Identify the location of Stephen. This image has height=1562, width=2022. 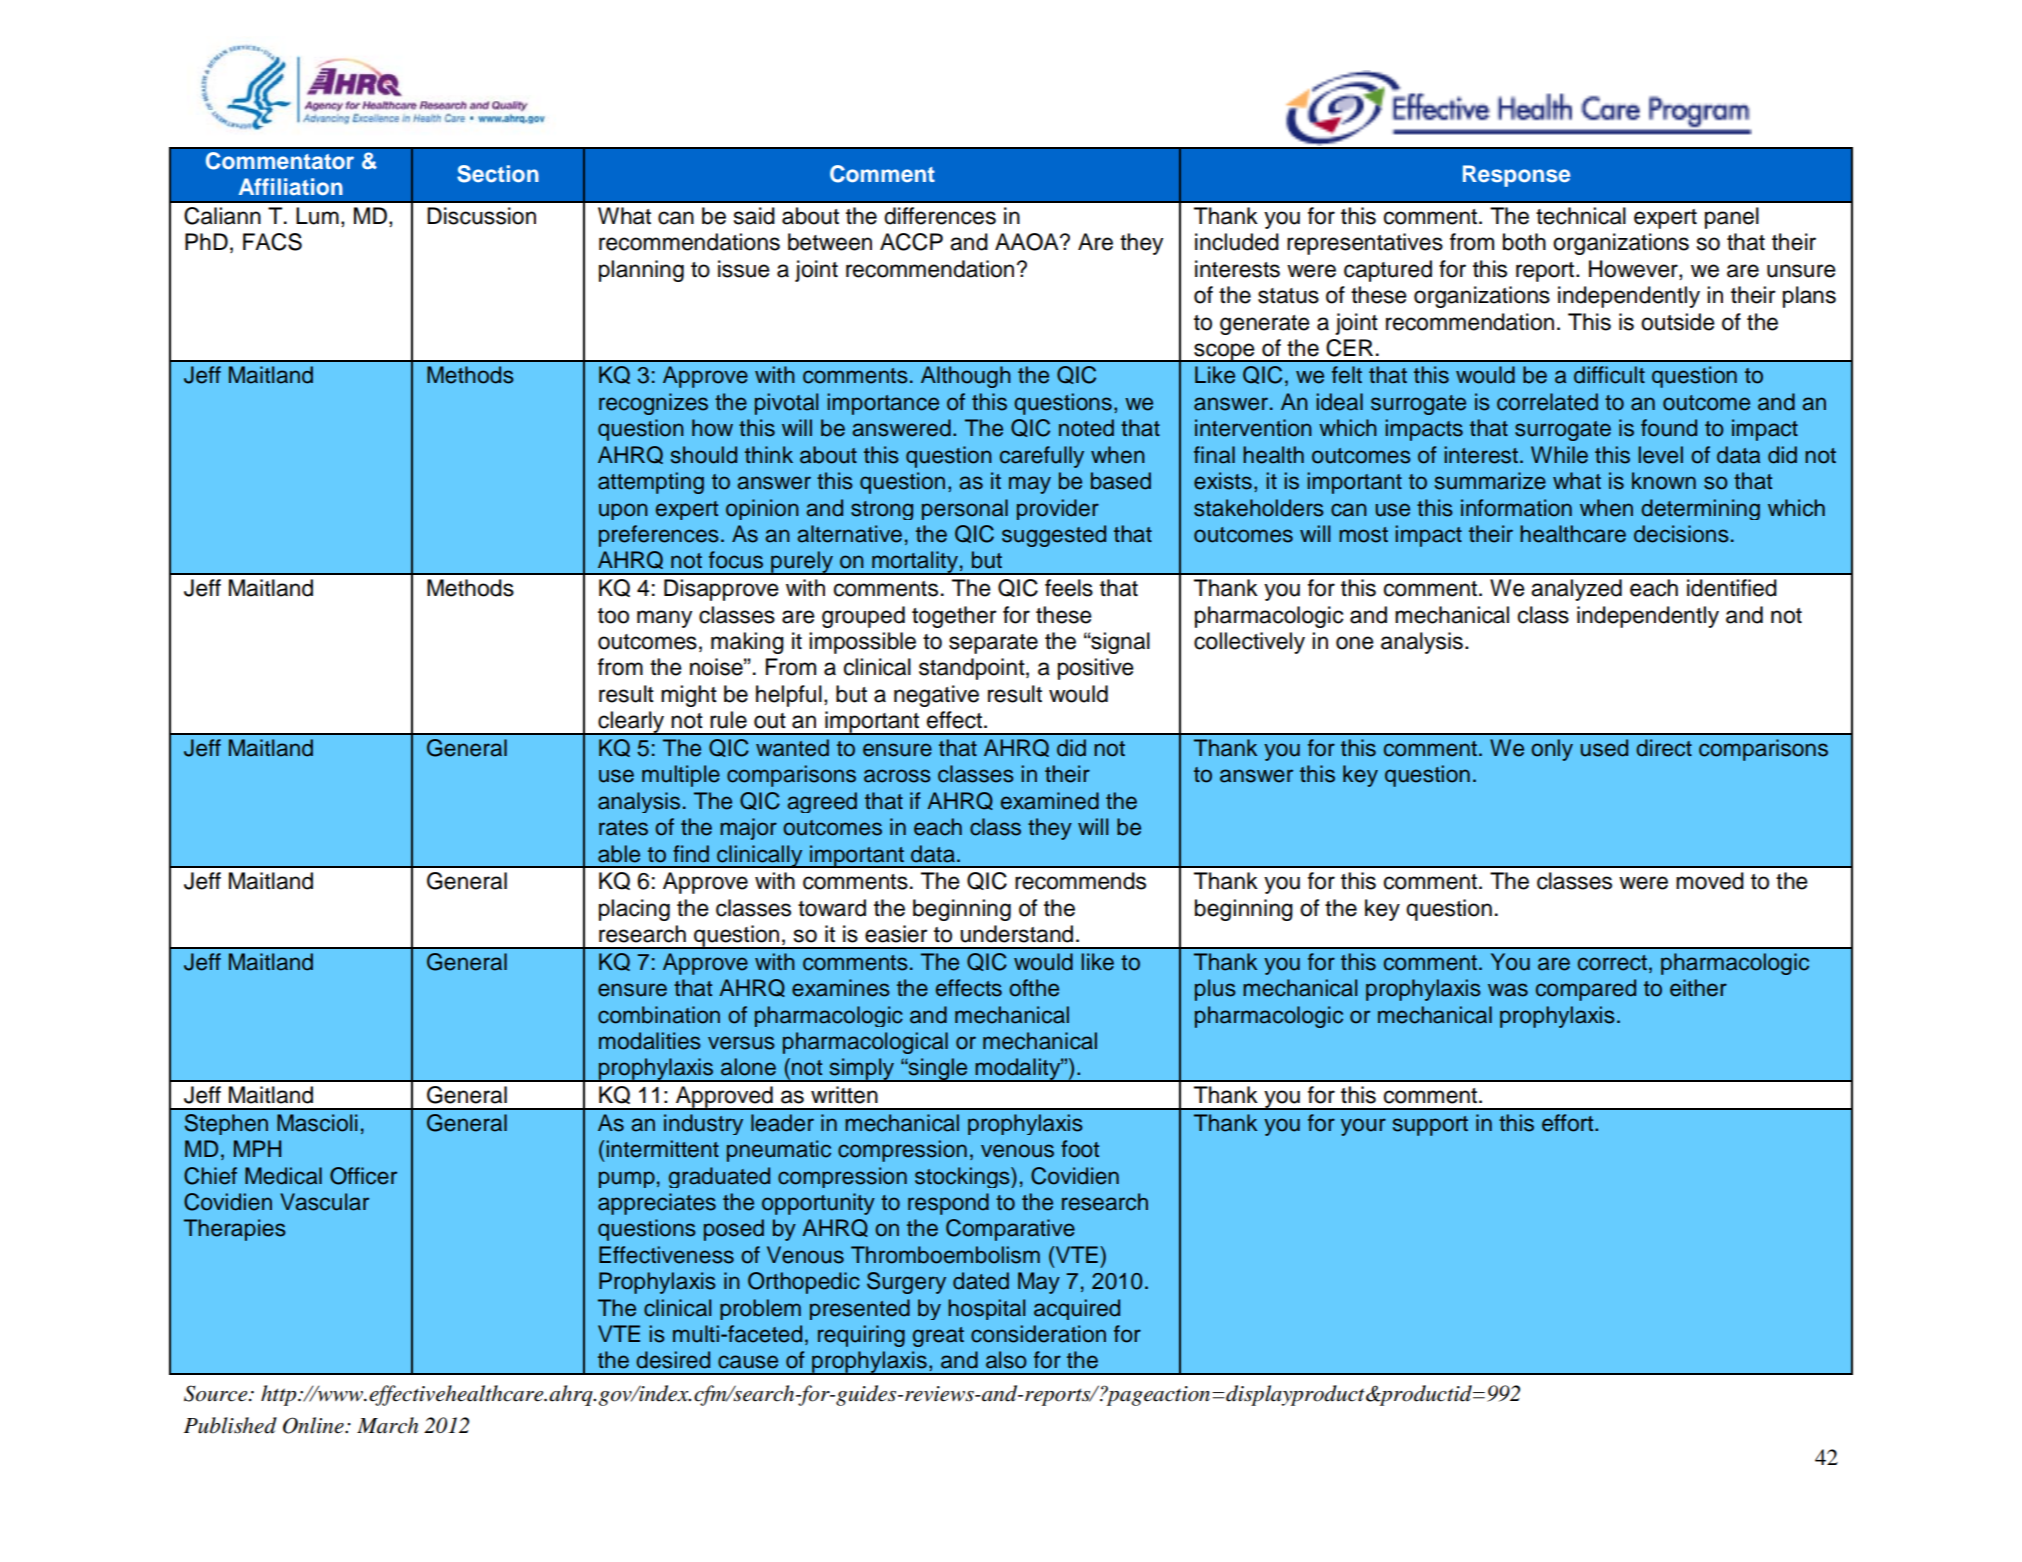
(226, 1124).
